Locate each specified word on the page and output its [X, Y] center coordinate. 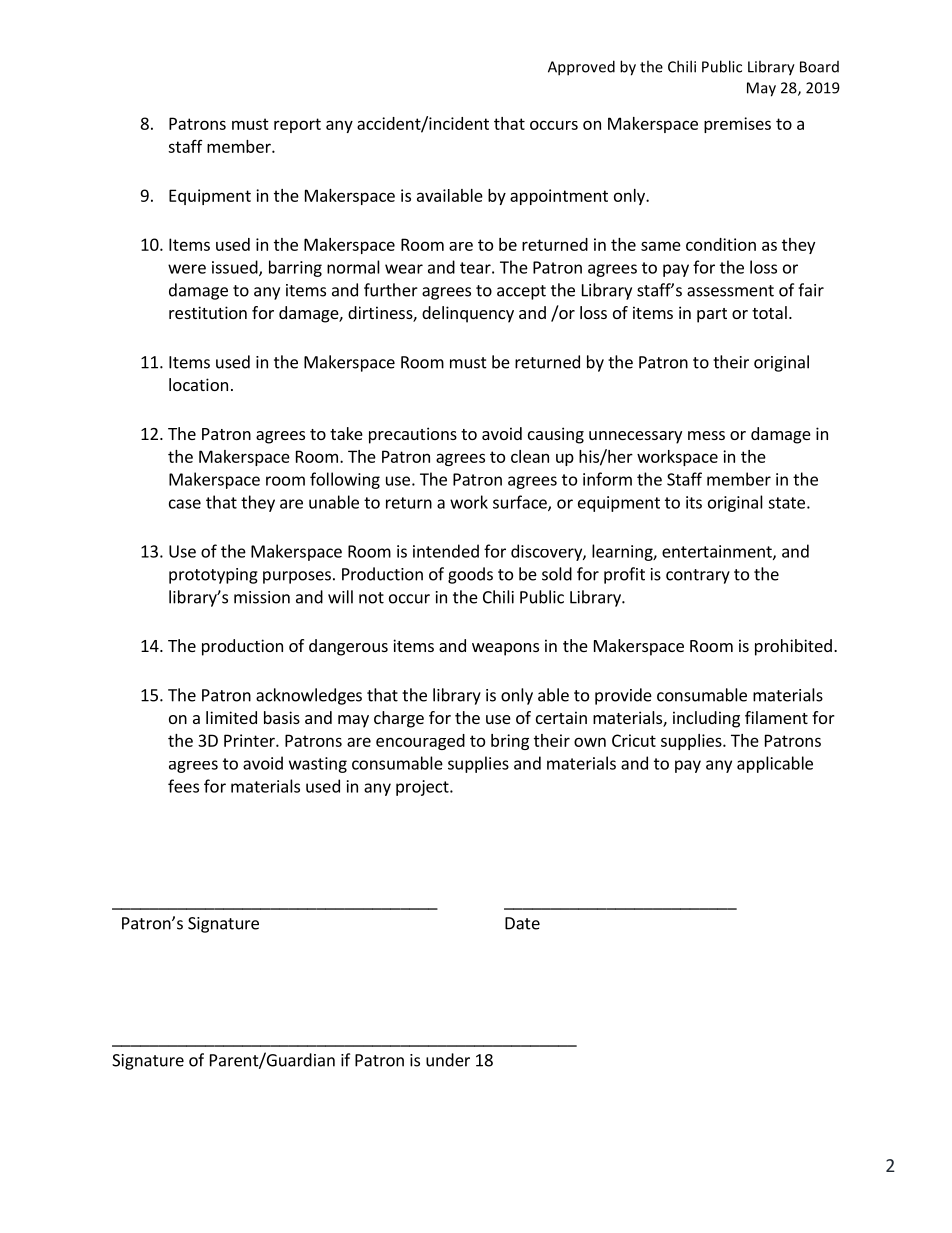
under [448, 1060]
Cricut [634, 740]
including [706, 719]
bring [510, 742]
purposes [297, 577]
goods [470, 575]
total [769, 312]
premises [737, 125]
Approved [581, 68]
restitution [208, 312]
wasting [318, 765]
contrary [698, 576]
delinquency [468, 314]
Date [522, 923]
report [297, 125]
